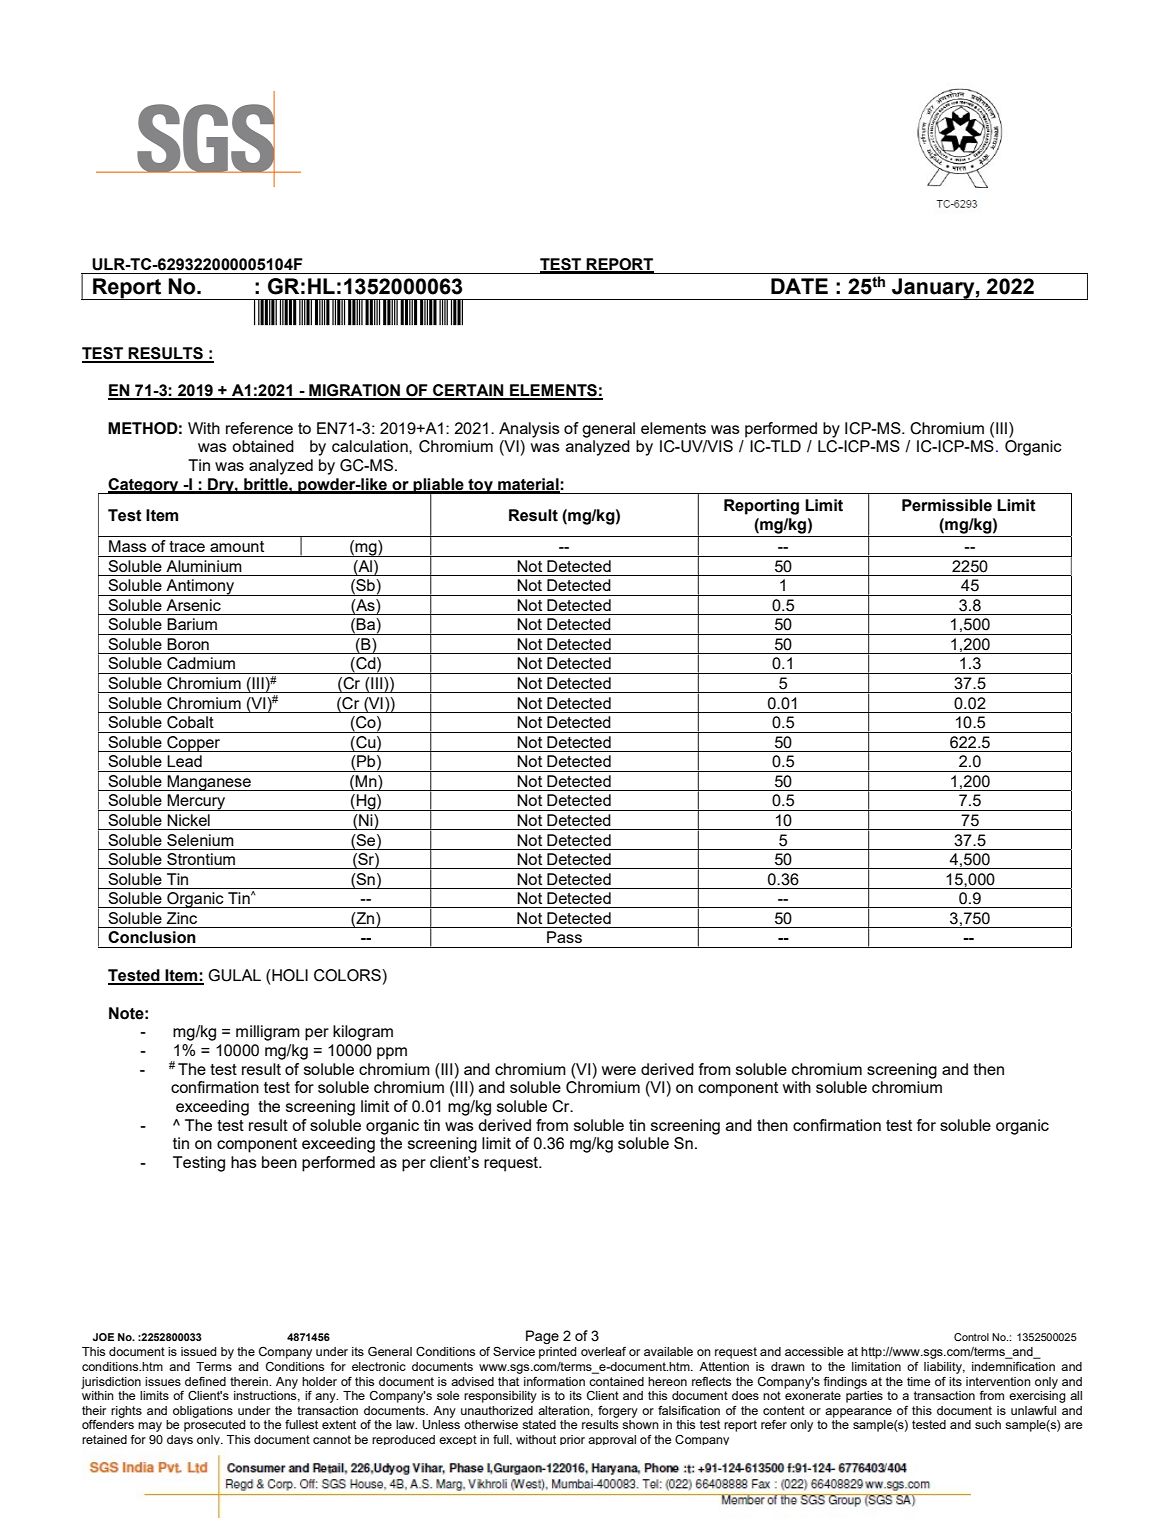 The width and height of the screenshot is (1173, 1519). Describe the element at coordinates (619, 1070) in the screenshot. I see `were` at that location.
